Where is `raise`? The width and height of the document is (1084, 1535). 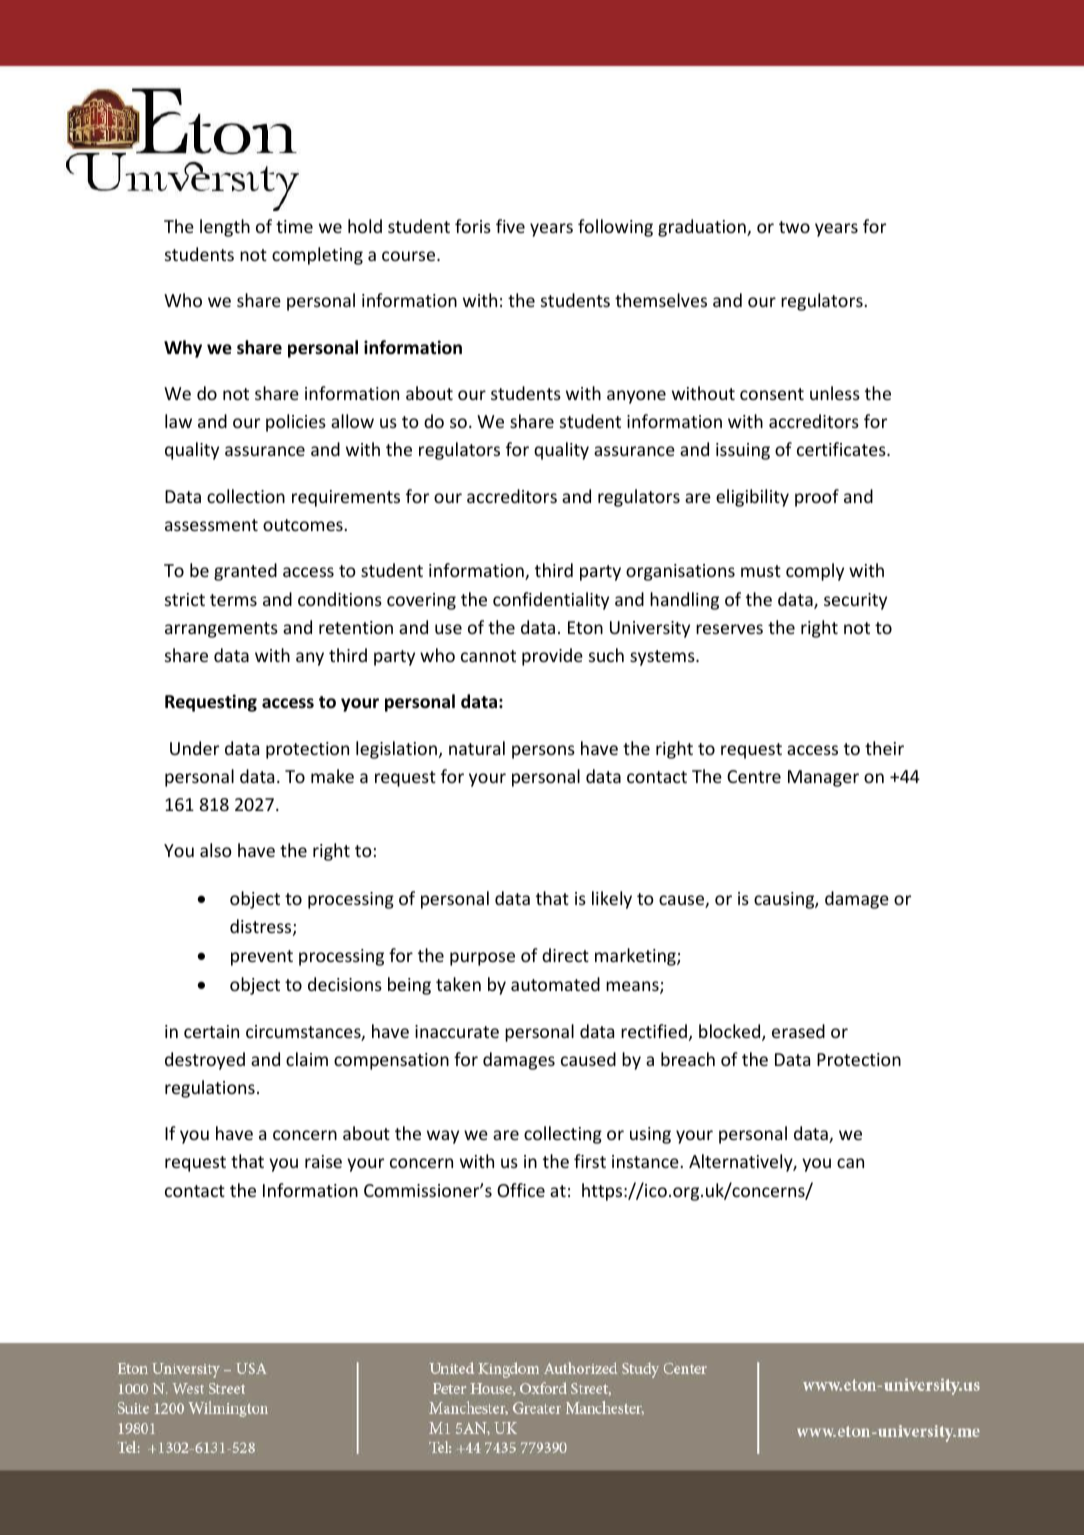
raise is located at coordinates (323, 1161).
